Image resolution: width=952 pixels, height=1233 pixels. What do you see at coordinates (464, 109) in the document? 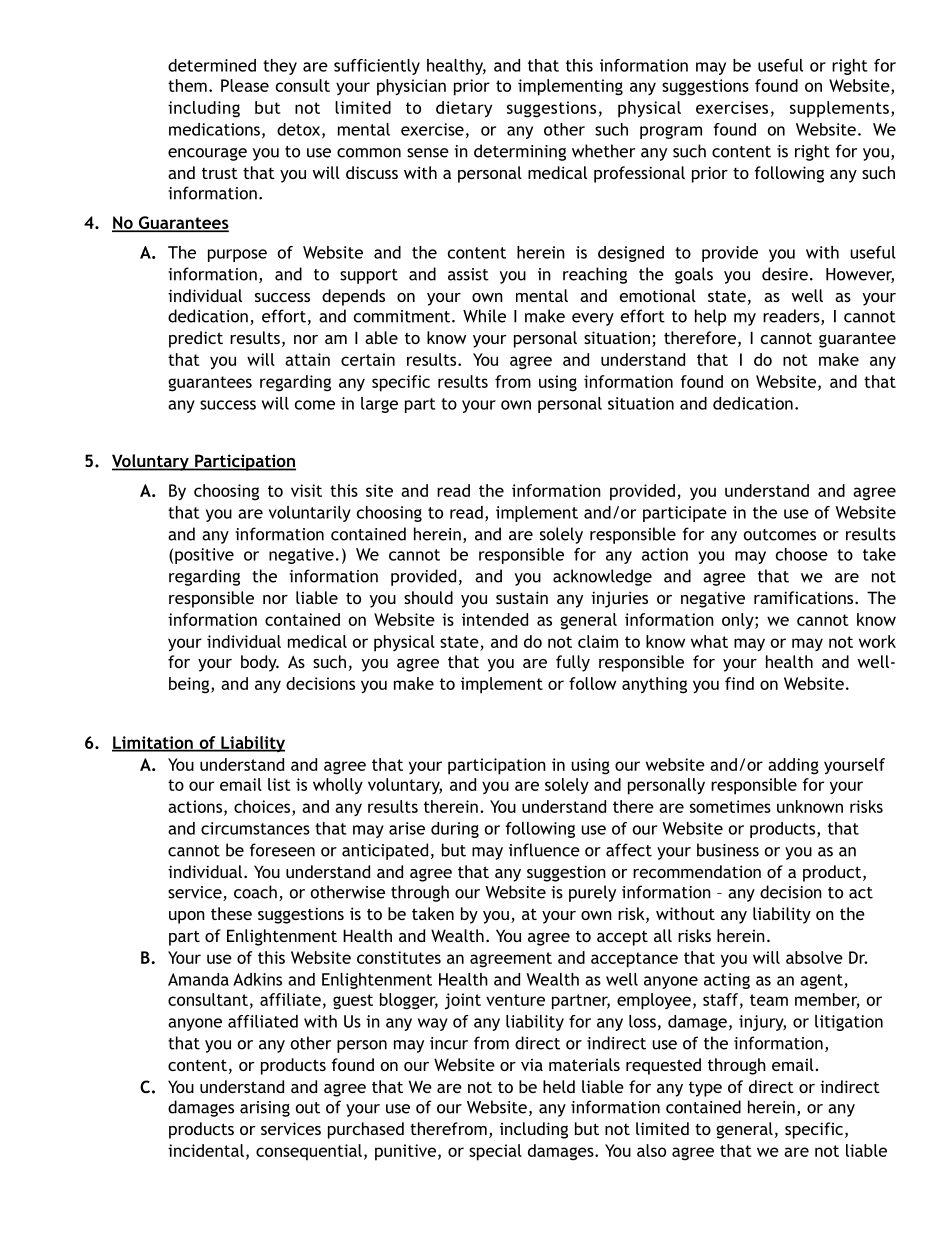
I see `dietary` at bounding box center [464, 109].
